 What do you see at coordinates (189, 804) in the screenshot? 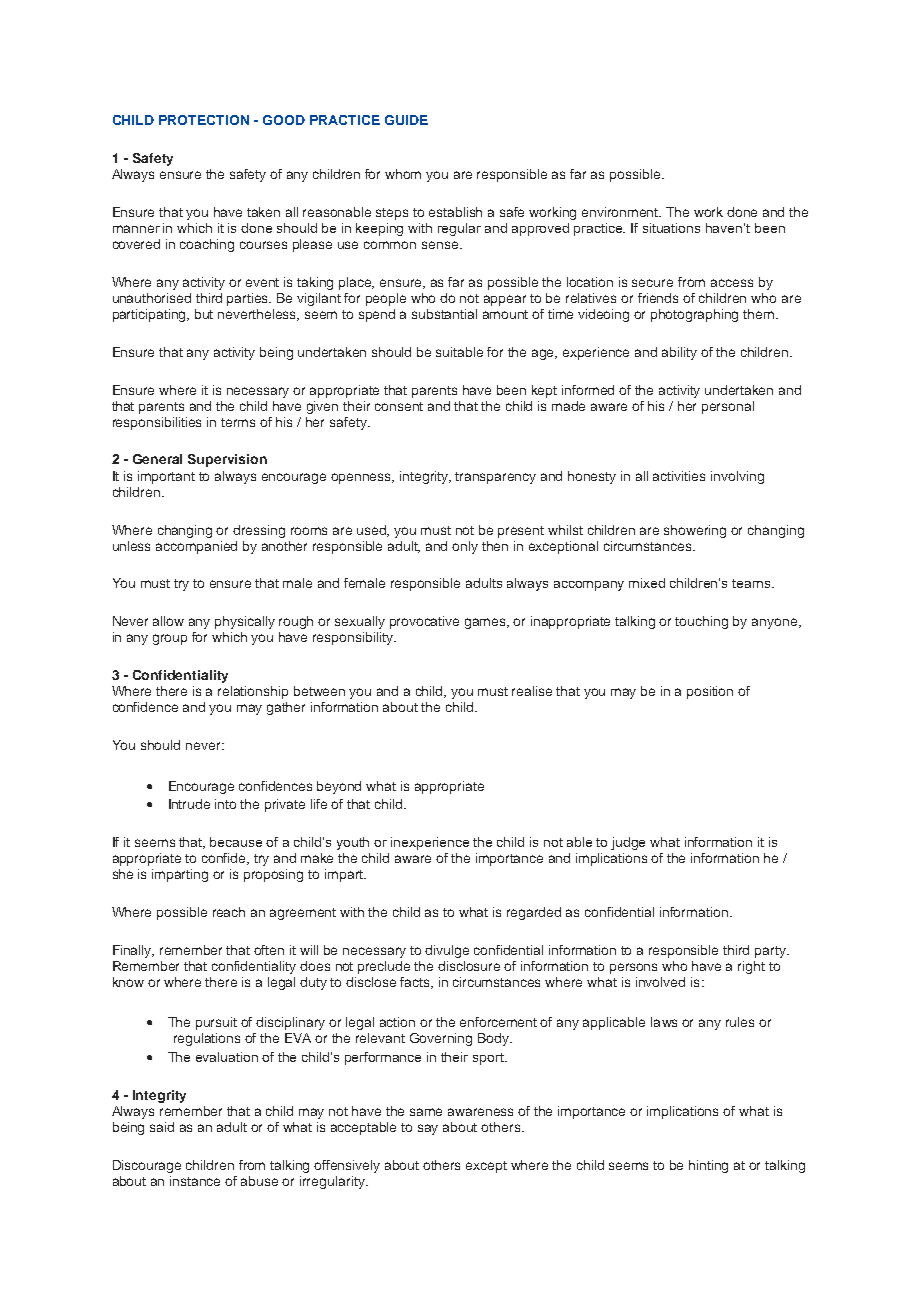
I see `Intrude` at bounding box center [189, 804].
